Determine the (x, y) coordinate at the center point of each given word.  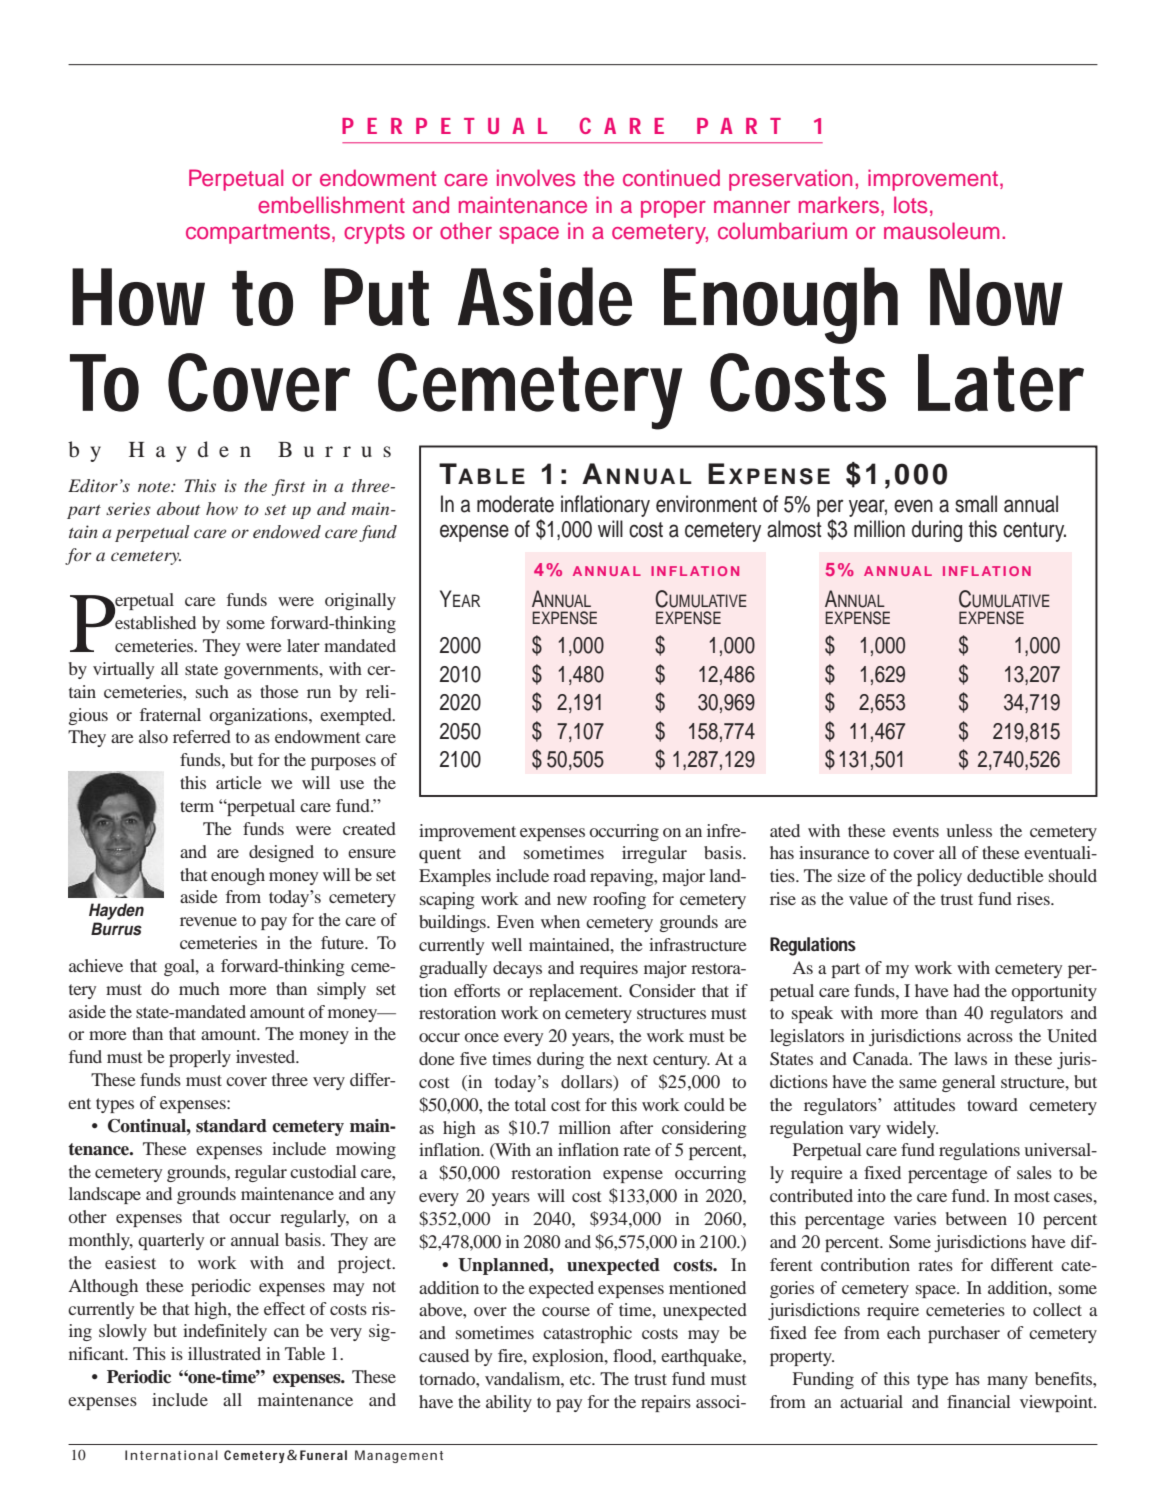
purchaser (964, 1334)
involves (536, 178)
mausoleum (941, 231)
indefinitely (225, 1332)
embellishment (331, 205)
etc (581, 1379)
